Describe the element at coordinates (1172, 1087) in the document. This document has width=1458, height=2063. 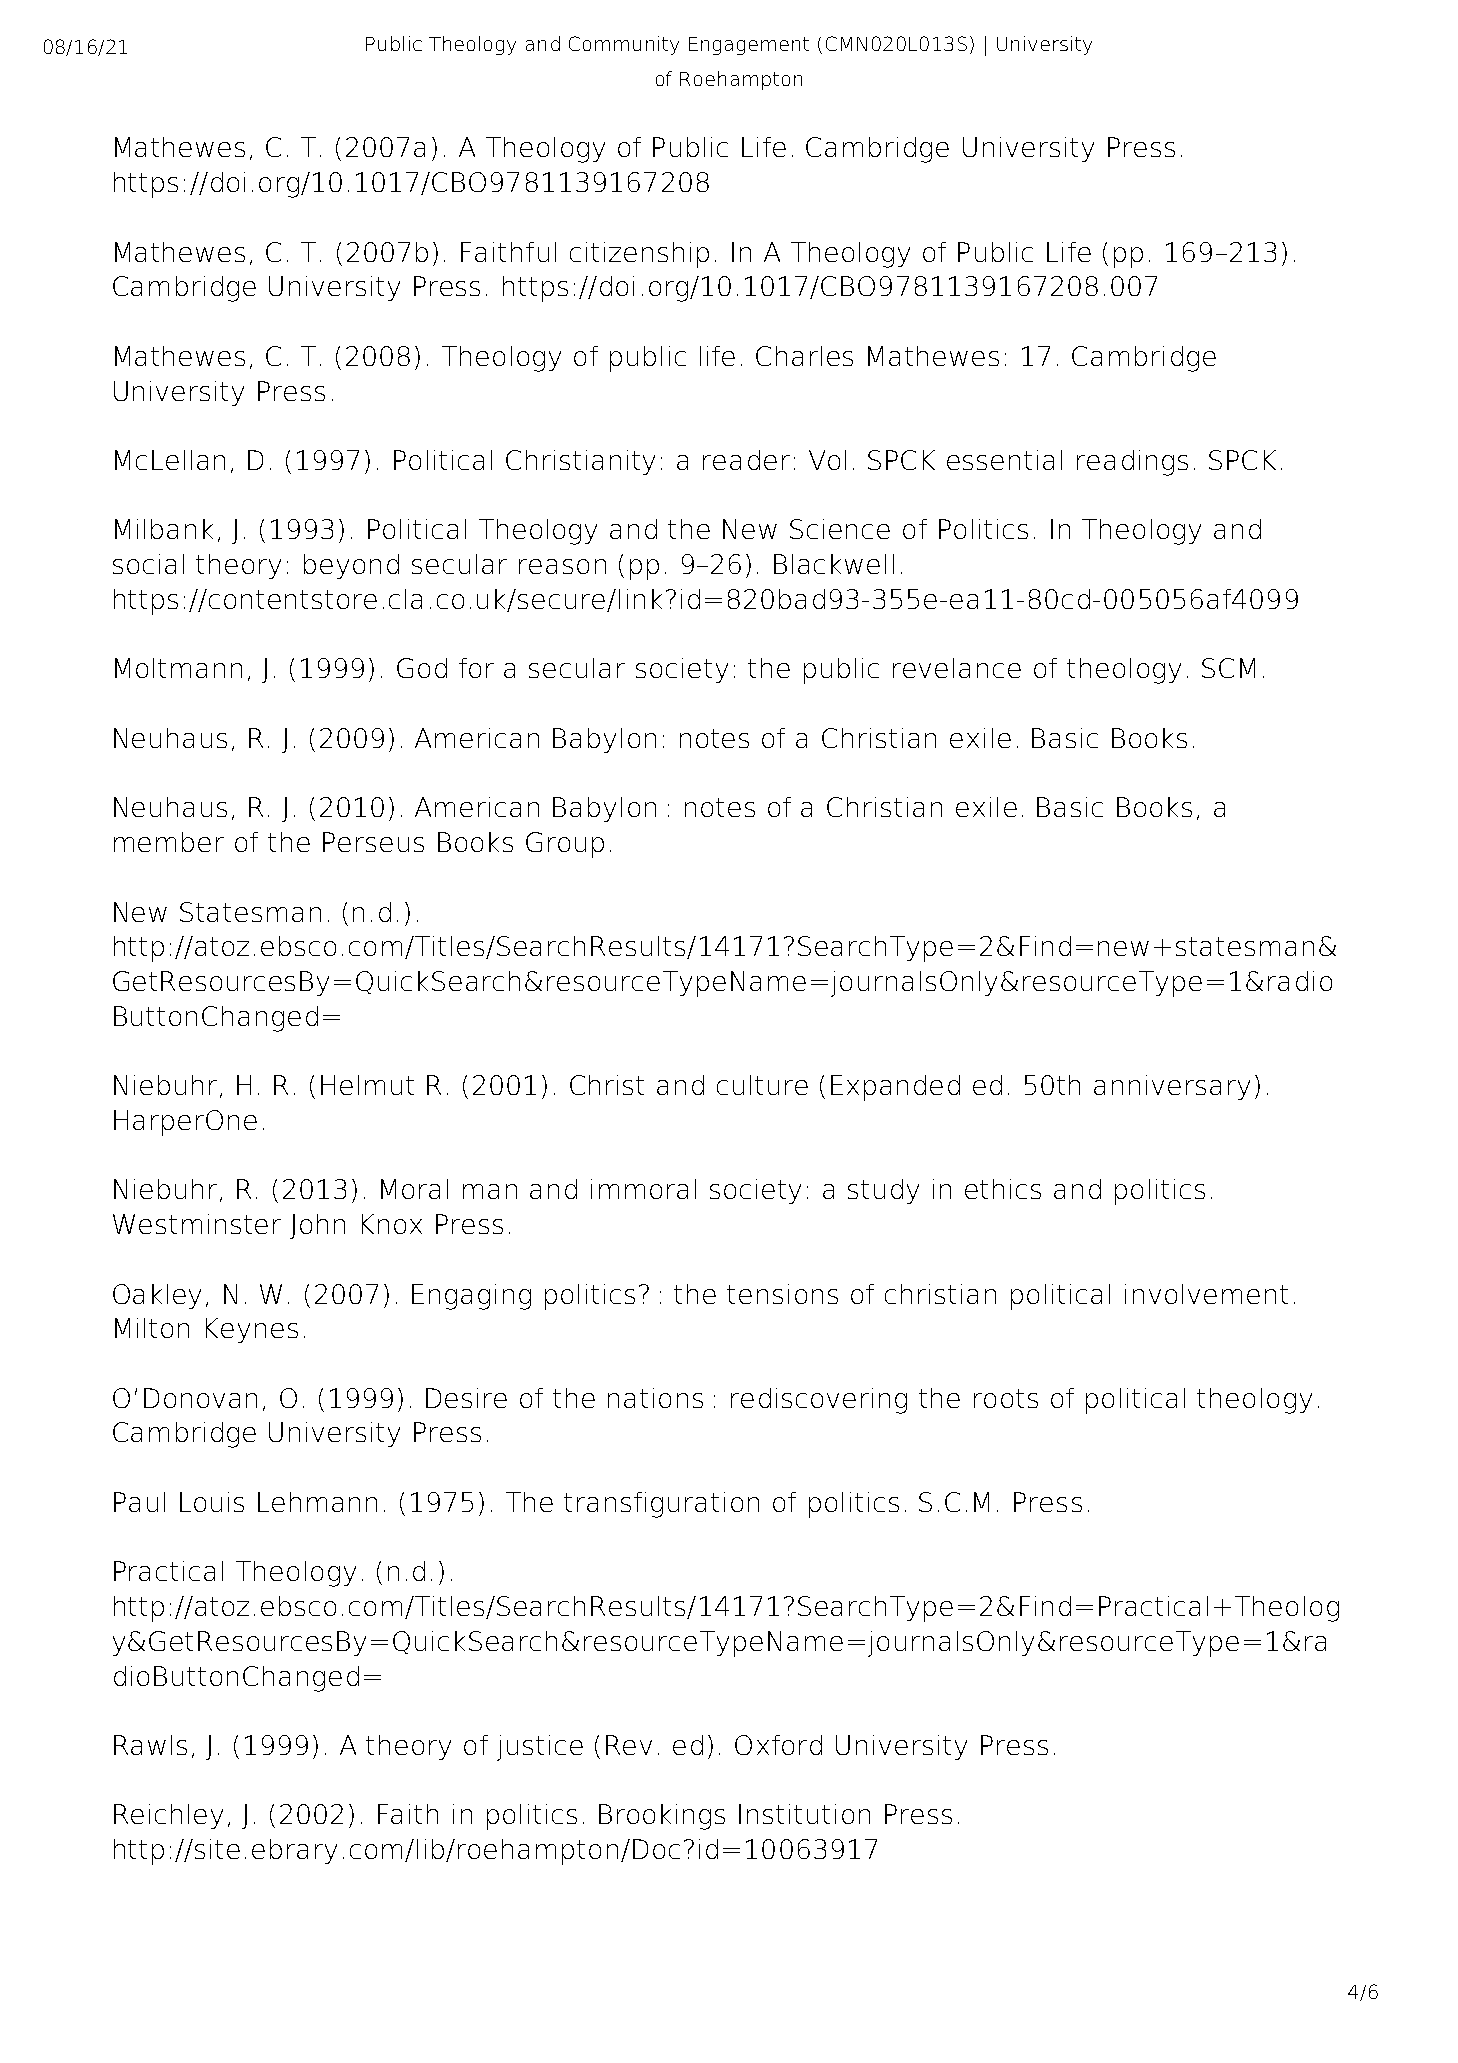
I see `anniversary` at that location.
